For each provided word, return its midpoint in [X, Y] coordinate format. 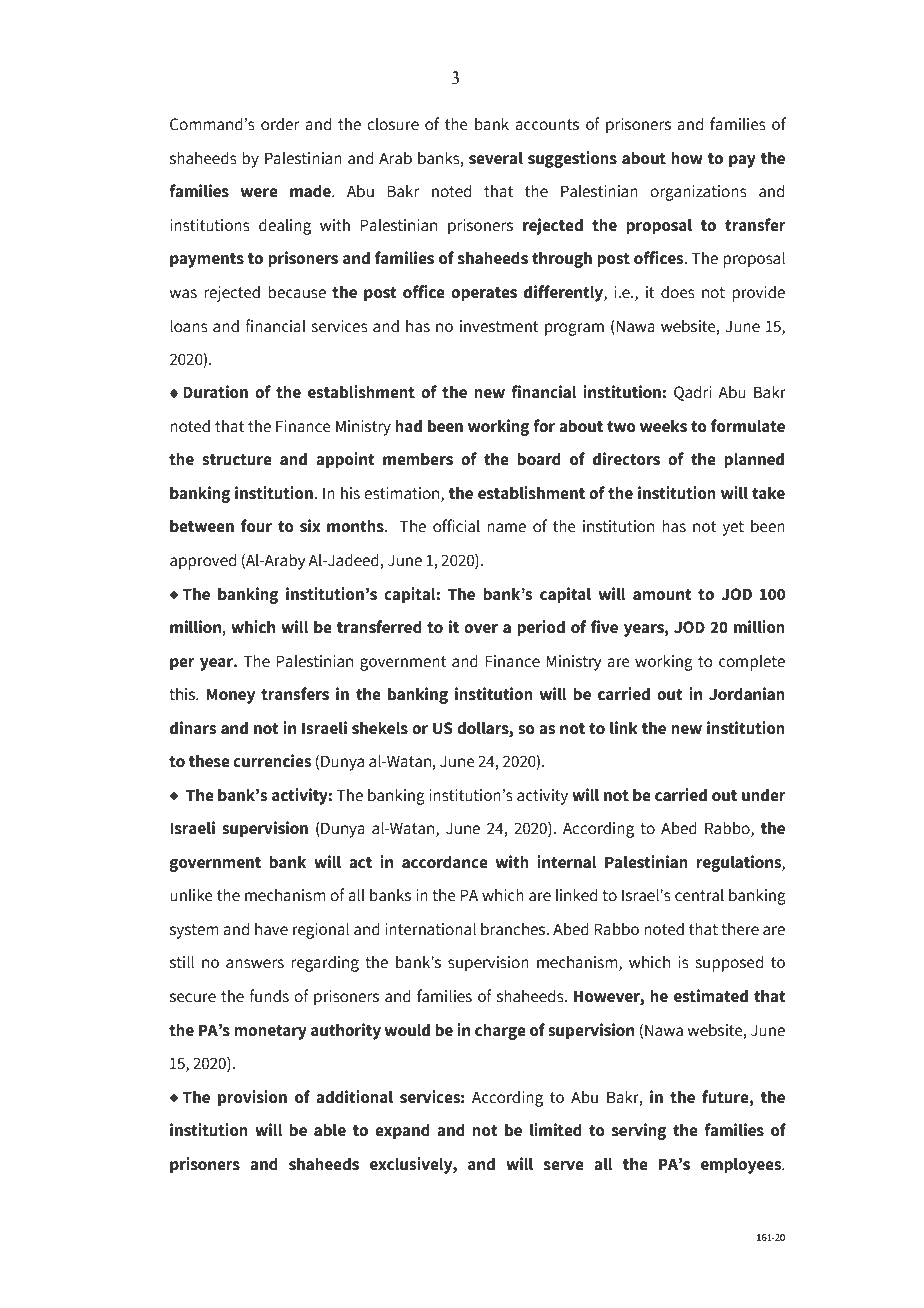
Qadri [693, 393]
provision [252, 1098]
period [541, 628]
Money [231, 696]
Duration [215, 392]
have [271, 929]
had [408, 426]
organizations [698, 193]
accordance [445, 862]
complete [752, 663]
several [496, 158]
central [699, 895]
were [259, 193]
